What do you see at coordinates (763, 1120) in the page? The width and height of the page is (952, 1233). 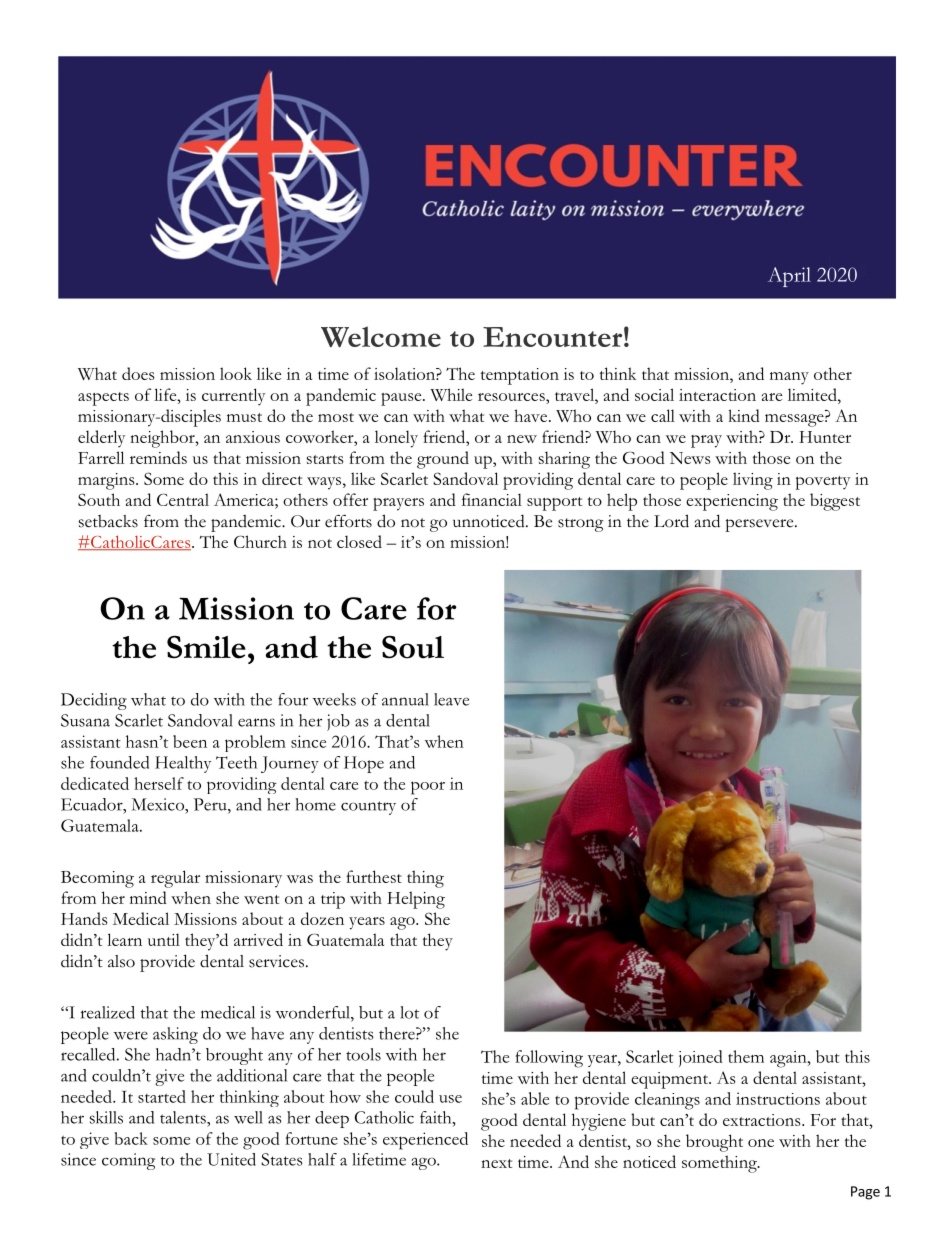 I see `extractions` at bounding box center [763, 1120].
